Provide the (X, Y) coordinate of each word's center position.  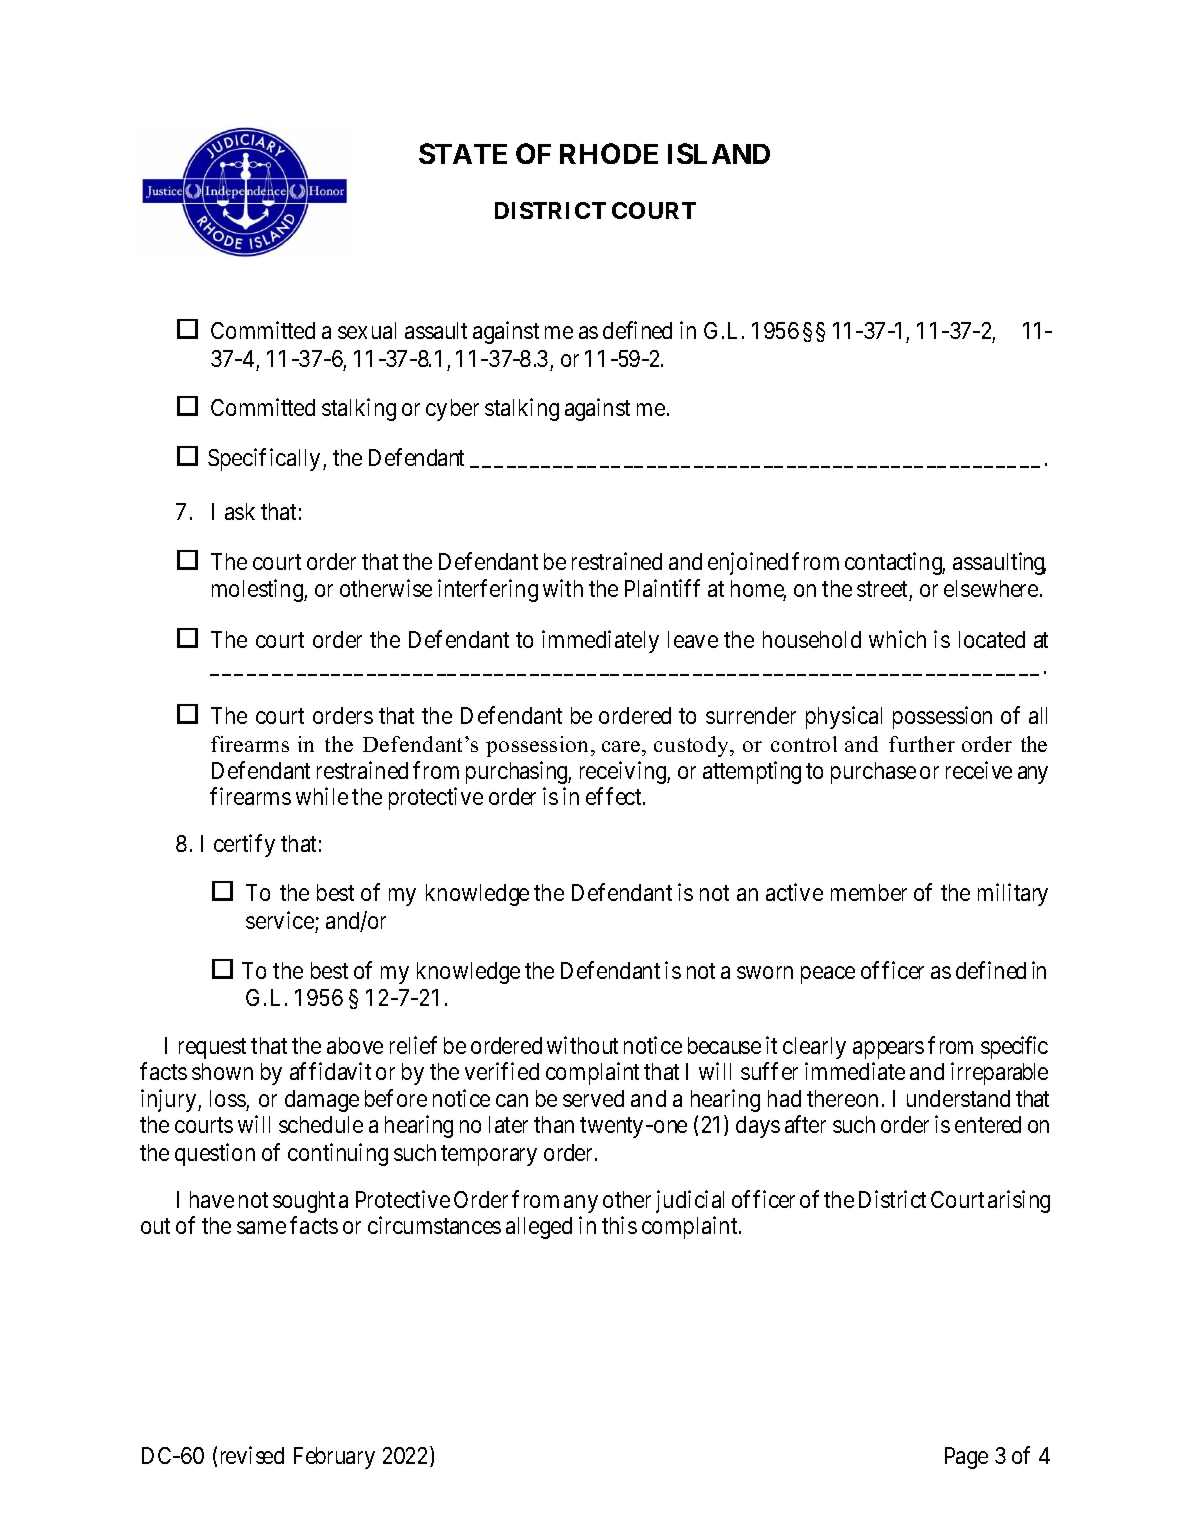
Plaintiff (662, 588)
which (897, 639)
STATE (463, 153)
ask (240, 511)
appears (888, 1050)
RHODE (609, 153)
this (619, 1225)
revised (252, 1455)
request (212, 1048)
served (593, 1098)
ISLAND (719, 153)
